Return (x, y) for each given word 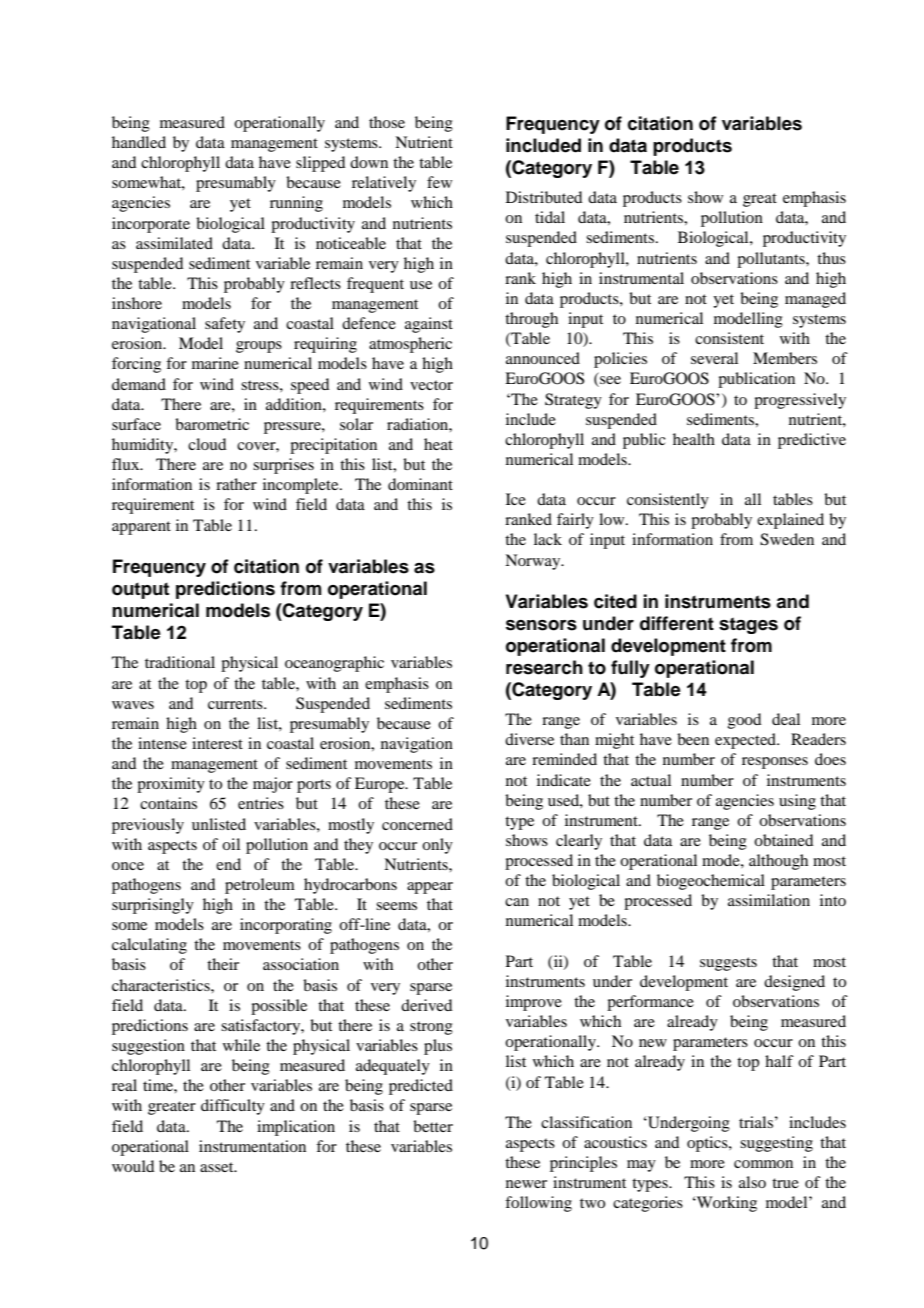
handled (139, 142)
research (544, 667)
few (439, 182)
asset (218, 1167)
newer (526, 1184)
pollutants (772, 260)
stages (748, 625)
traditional (180, 662)
